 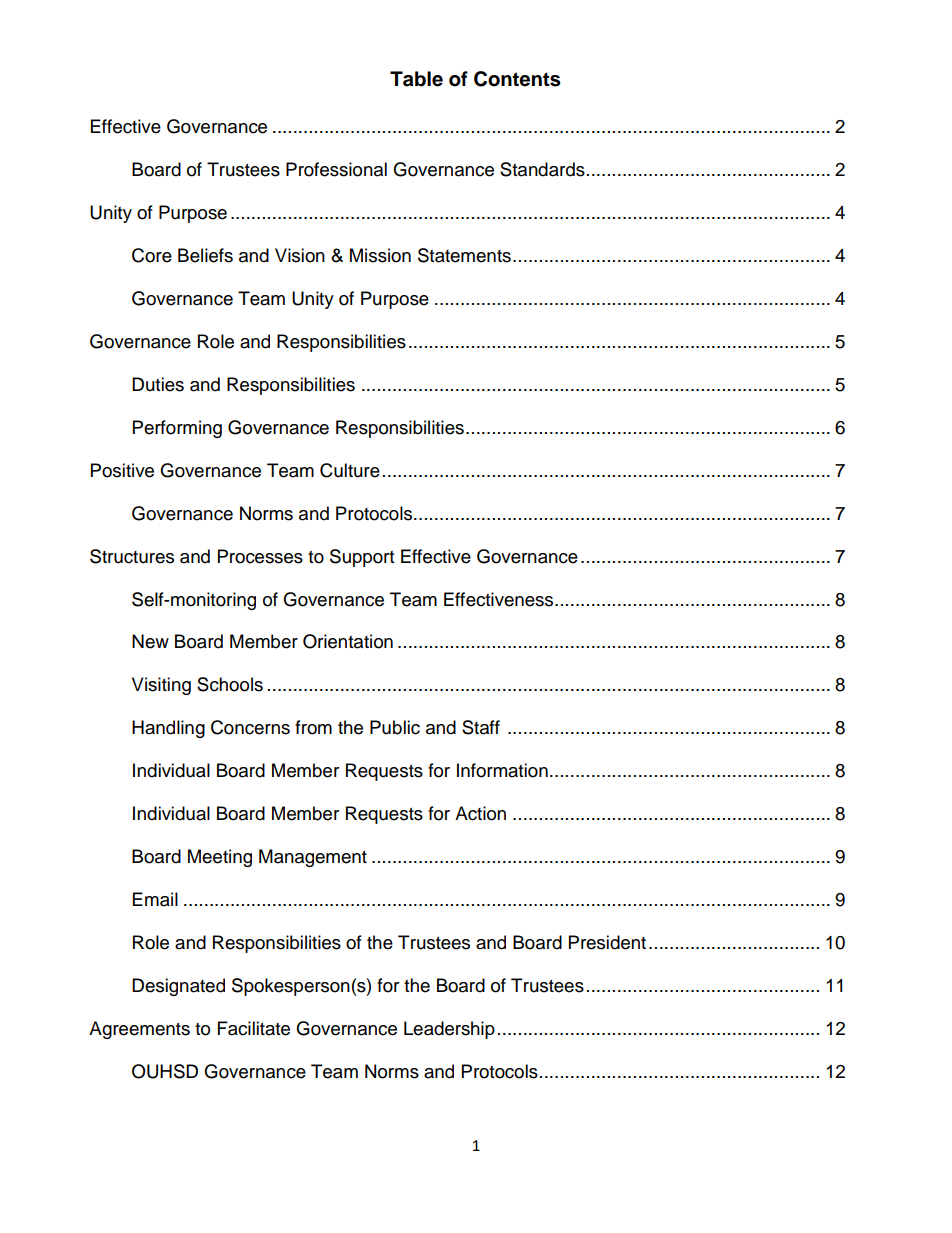 I want to click on Core, so click(x=152, y=255).
